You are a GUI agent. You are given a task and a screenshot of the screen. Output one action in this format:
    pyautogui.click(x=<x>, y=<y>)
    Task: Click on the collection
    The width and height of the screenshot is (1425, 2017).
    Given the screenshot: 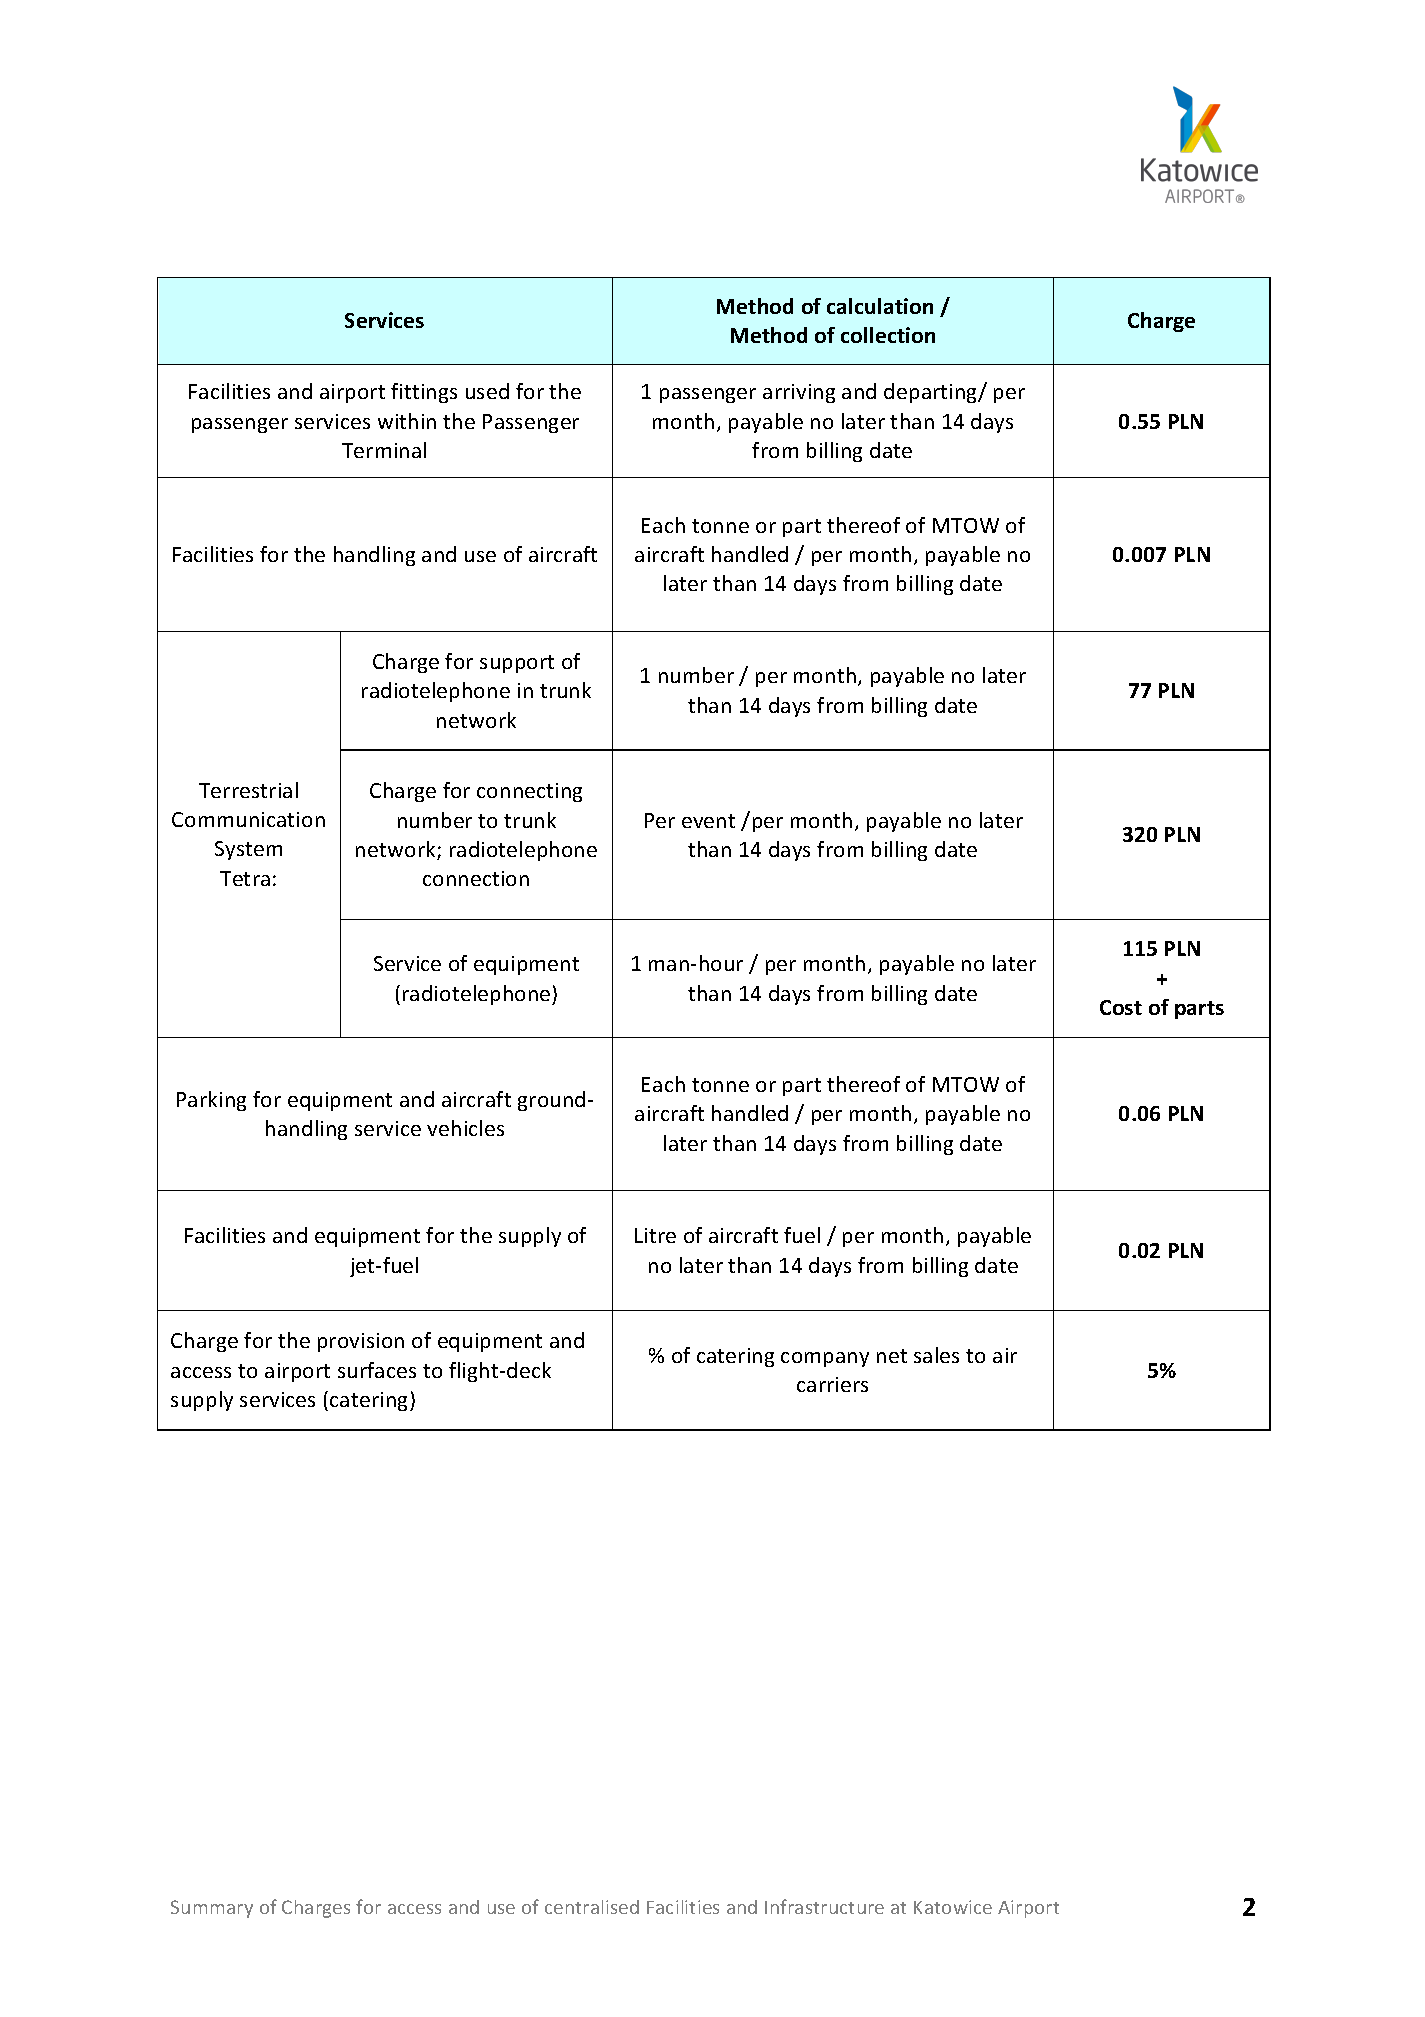 What is the action you would take?
    pyautogui.click(x=888, y=335)
